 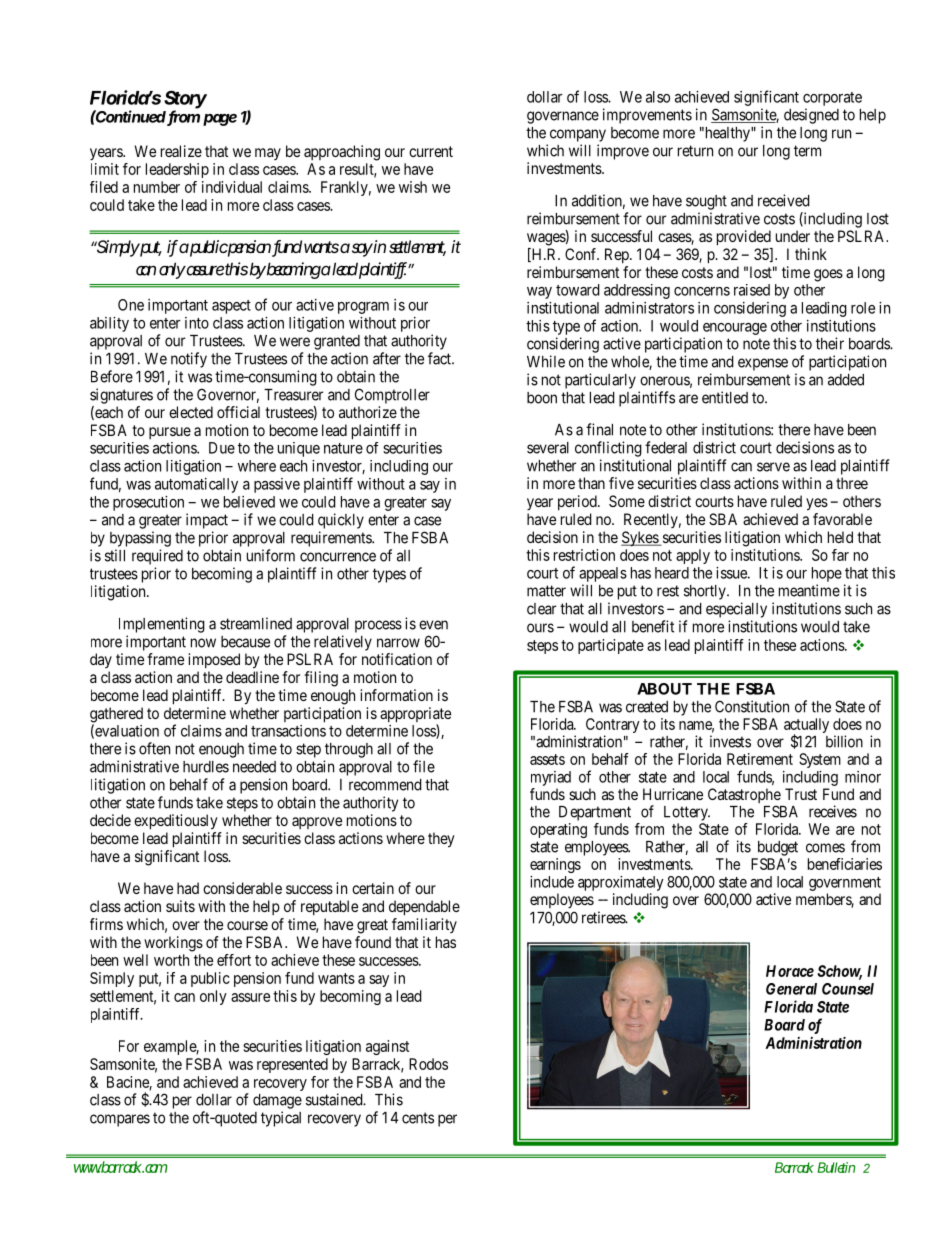 I want to click on designed, so click(x=811, y=116).
